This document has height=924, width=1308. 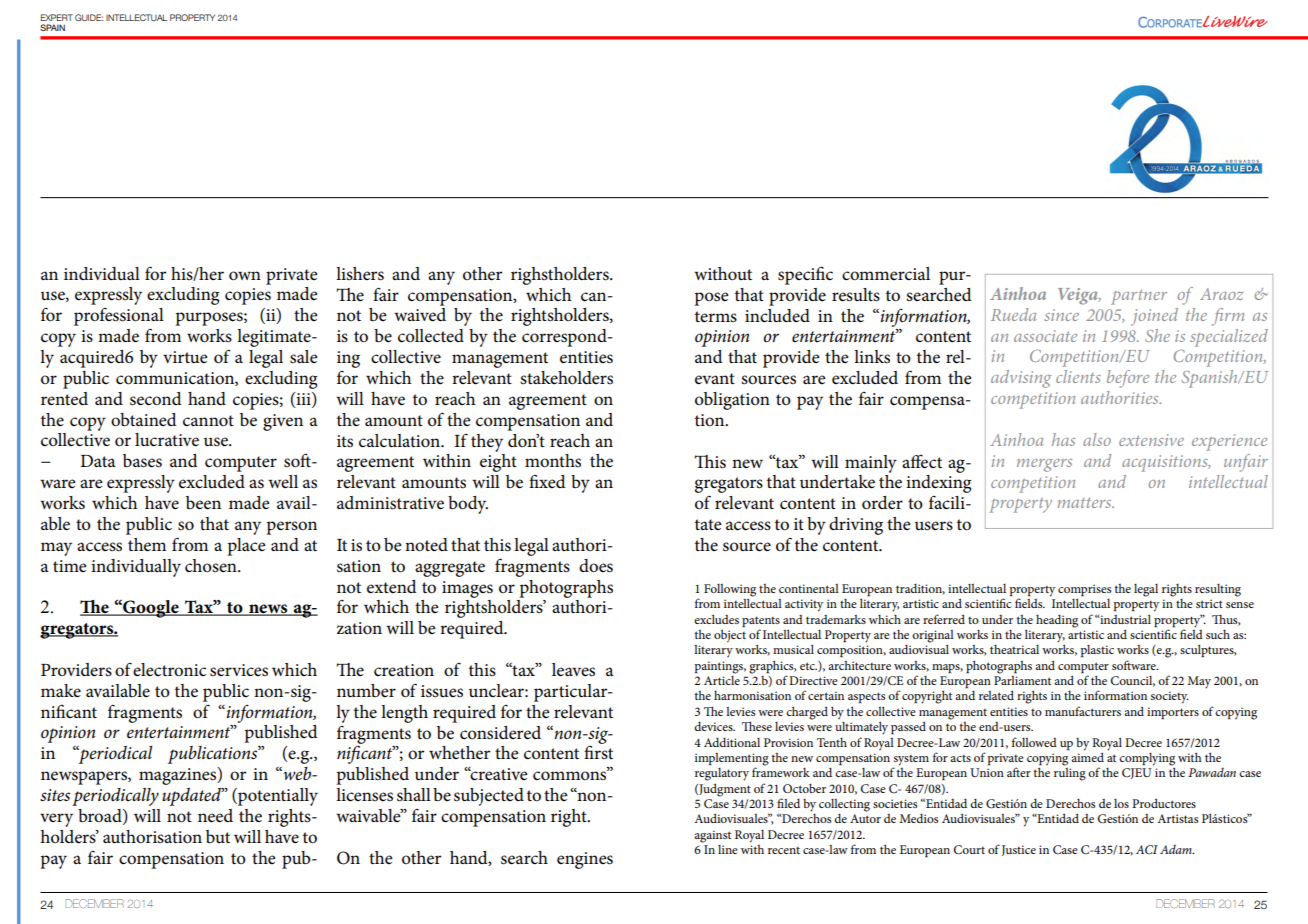 I want to click on against, so click(x=712, y=836).
